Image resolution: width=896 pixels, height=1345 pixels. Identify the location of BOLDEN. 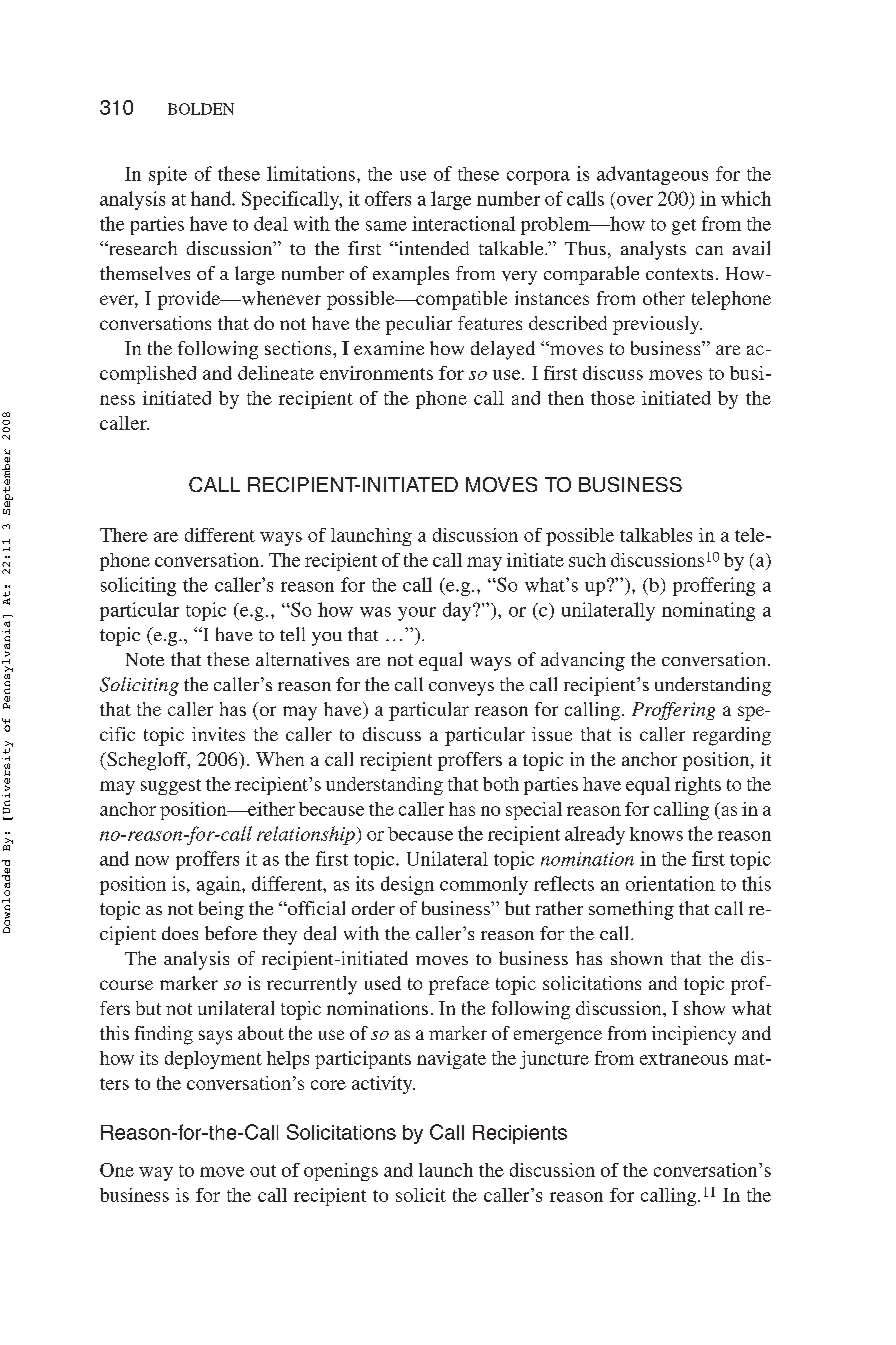
(201, 109).
